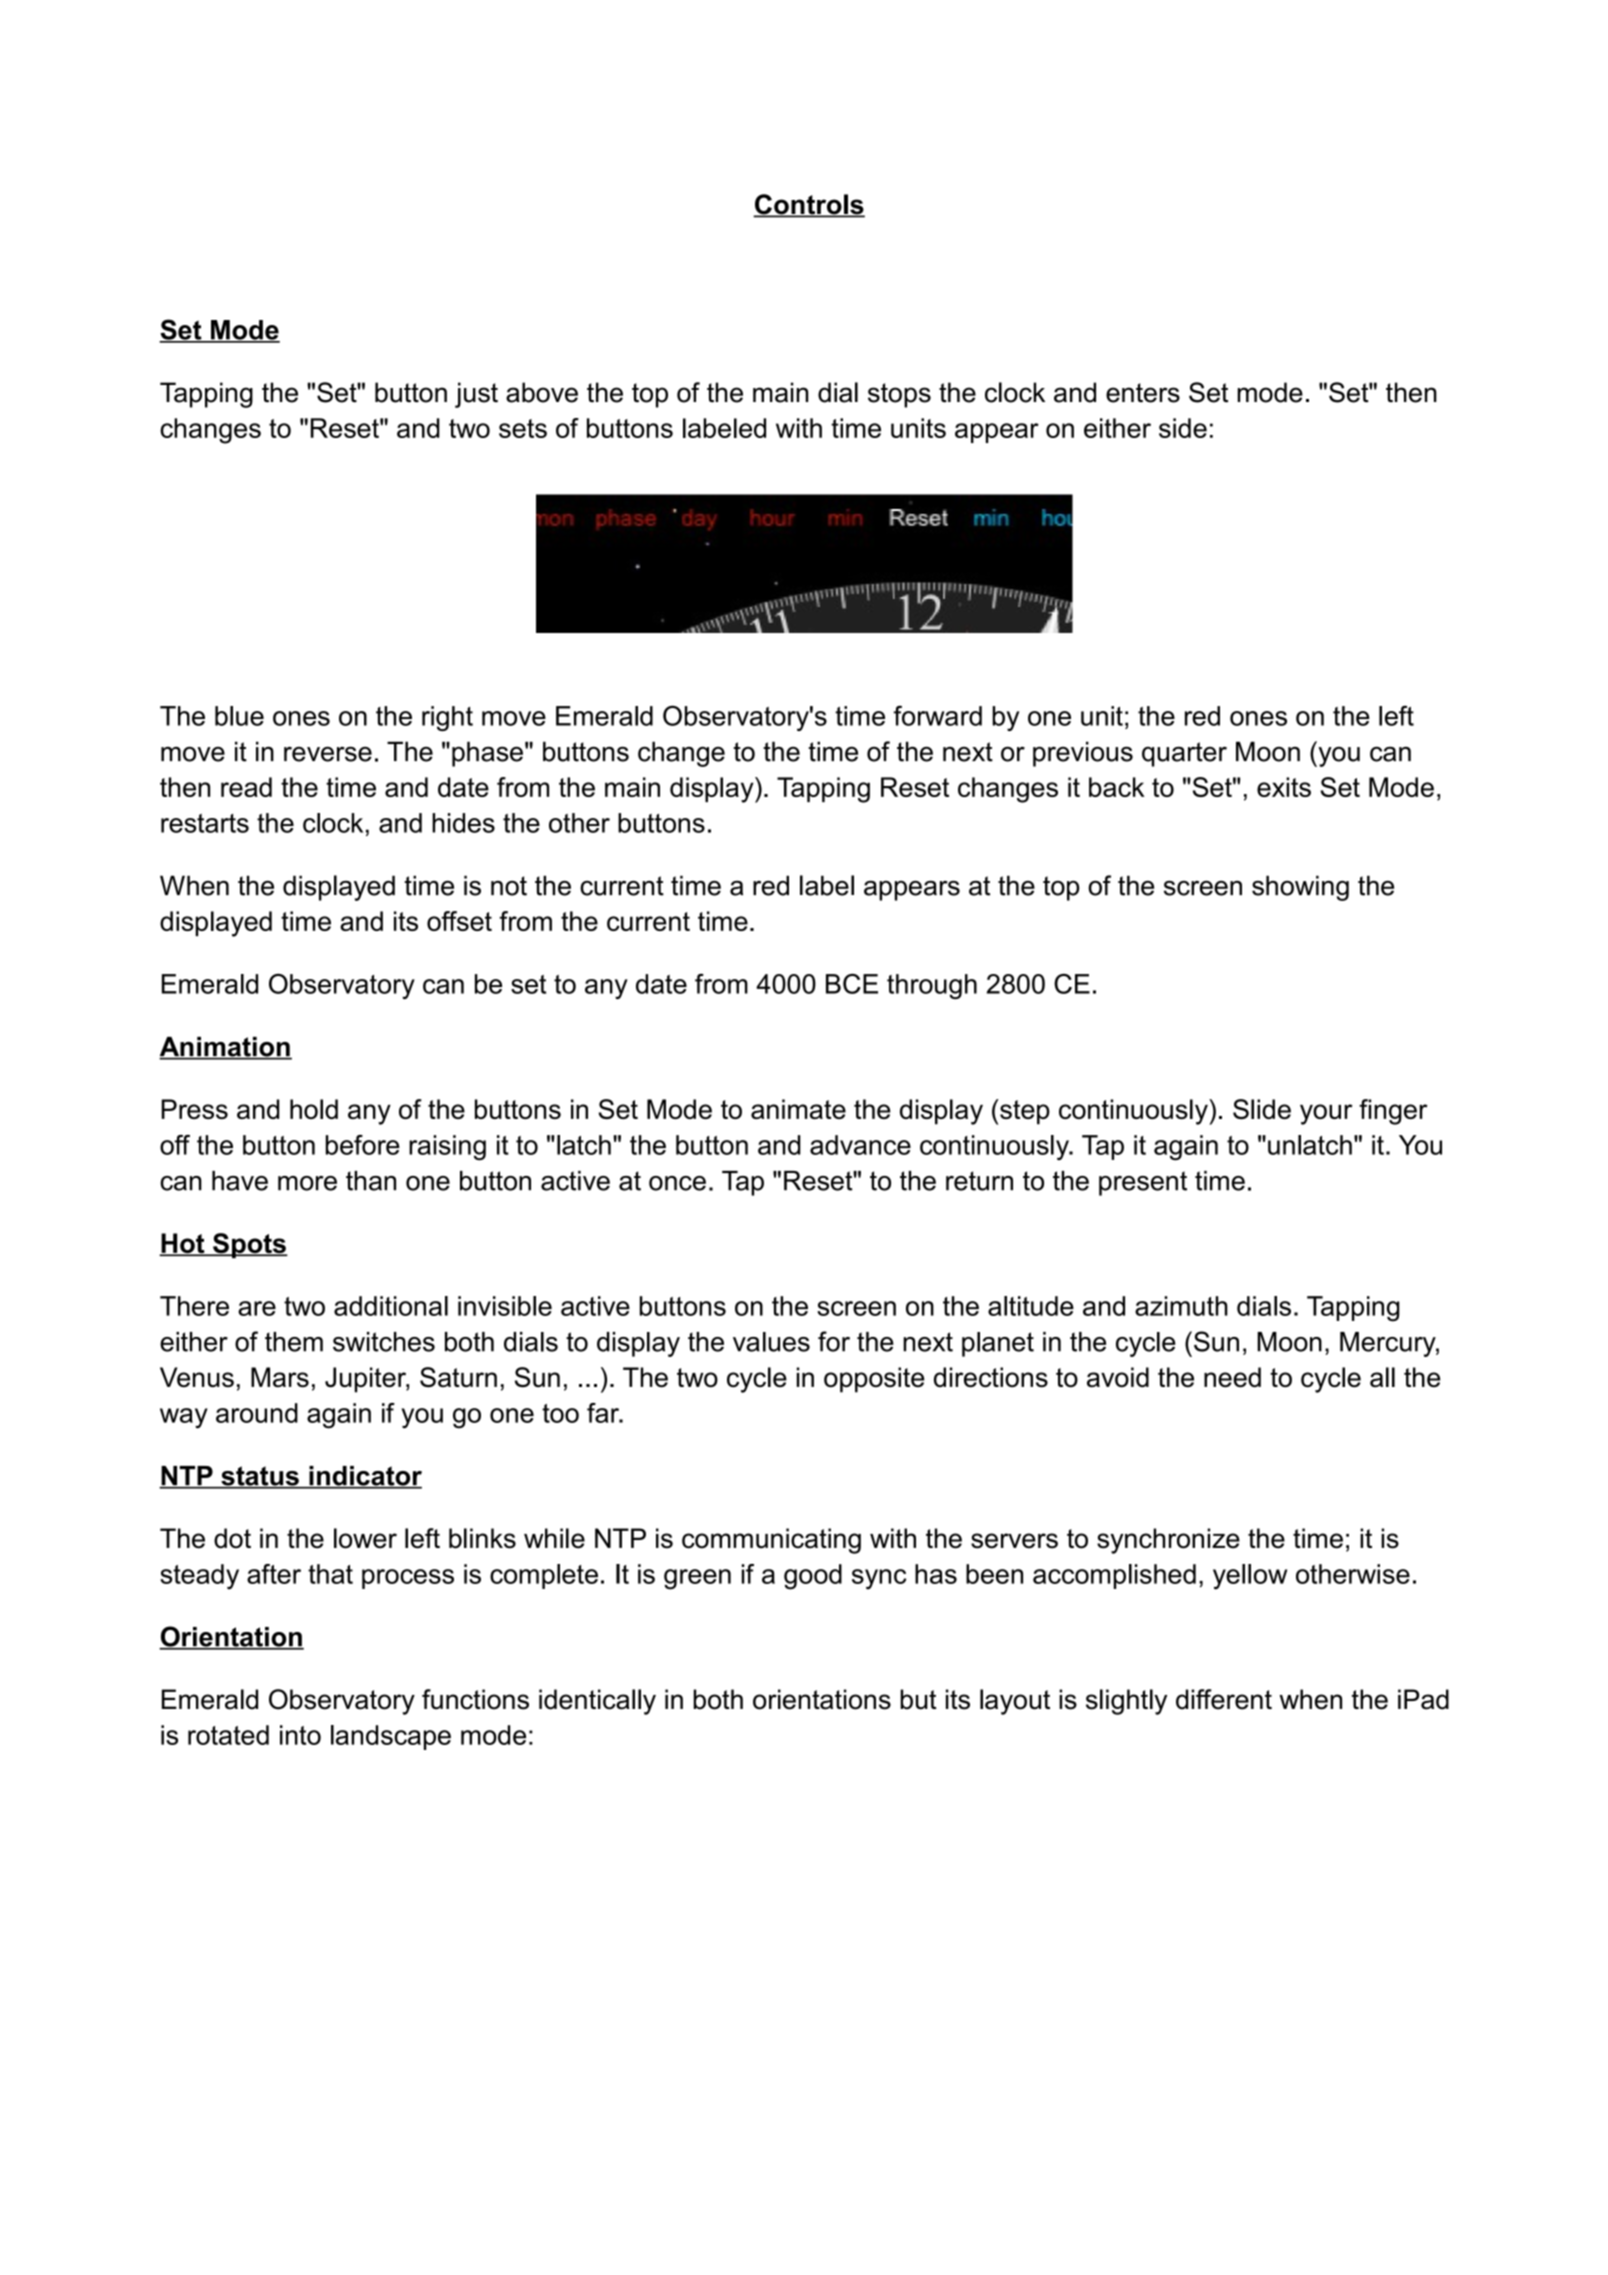 The height and width of the screenshot is (2275, 1608). What do you see at coordinates (300, 1735) in the screenshot?
I see `into` at bounding box center [300, 1735].
